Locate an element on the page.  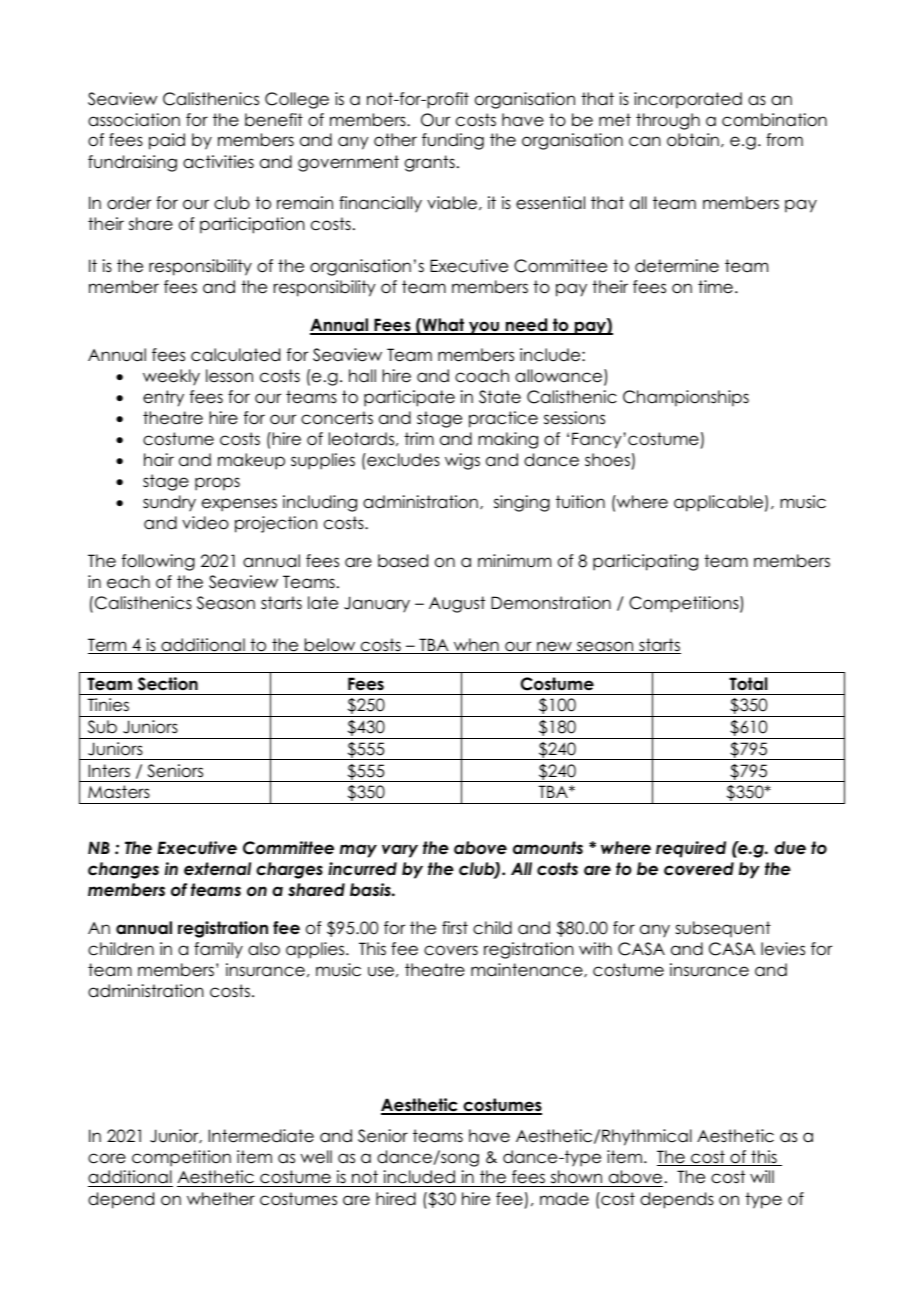
wigs is located at coordinates (462, 461).
